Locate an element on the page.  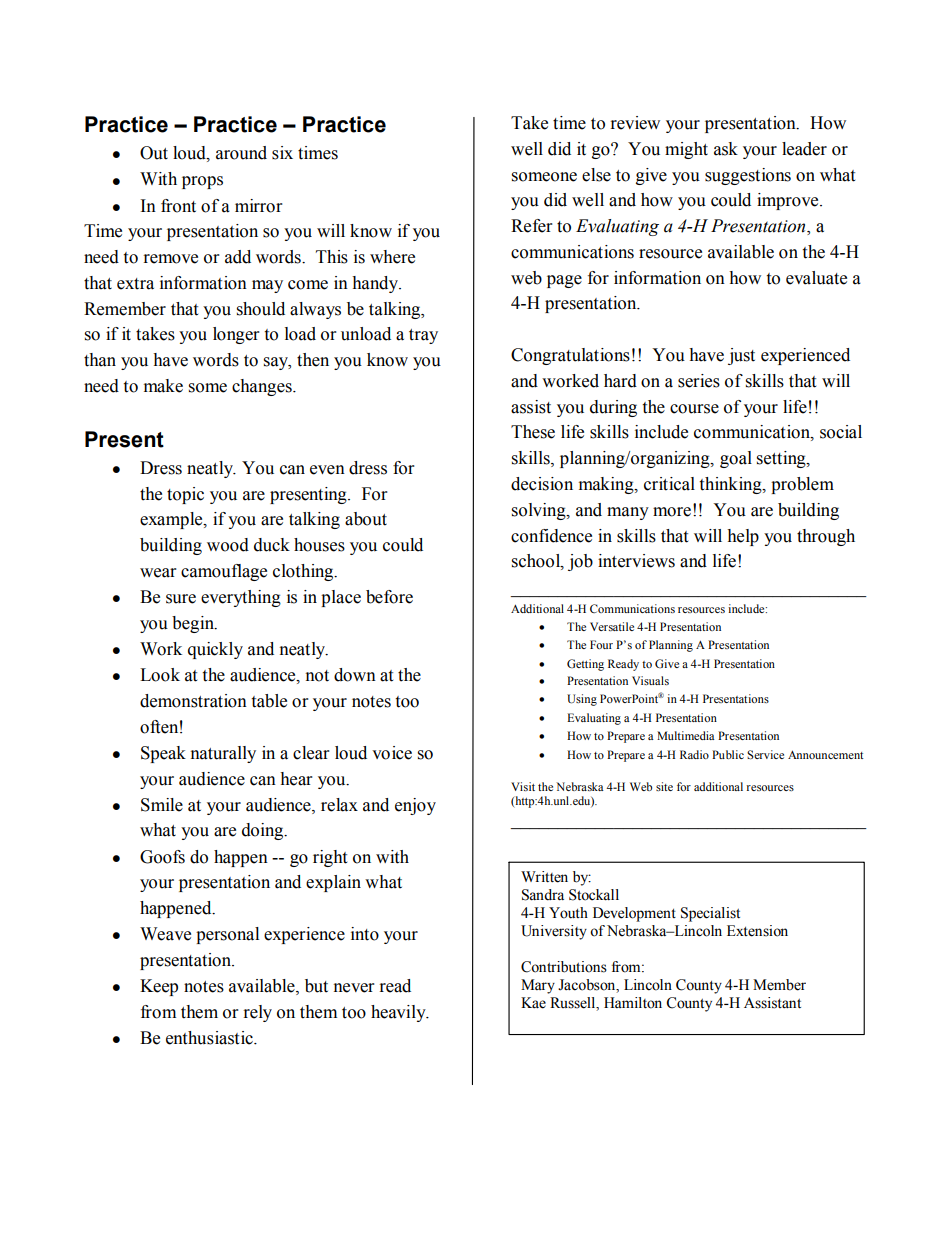
before is located at coordinates (389, 597).
